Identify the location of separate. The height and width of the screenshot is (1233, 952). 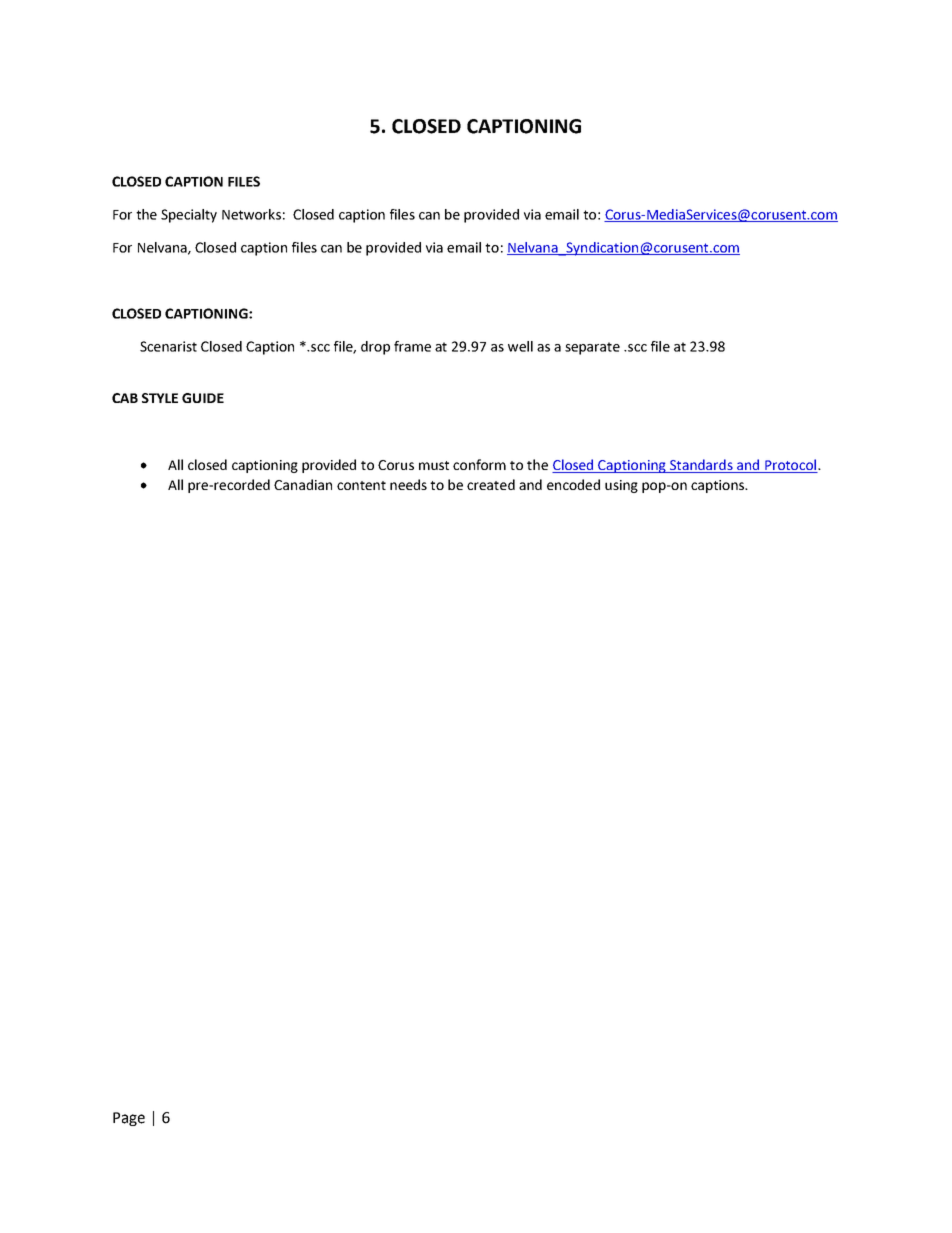
(592, 348).
